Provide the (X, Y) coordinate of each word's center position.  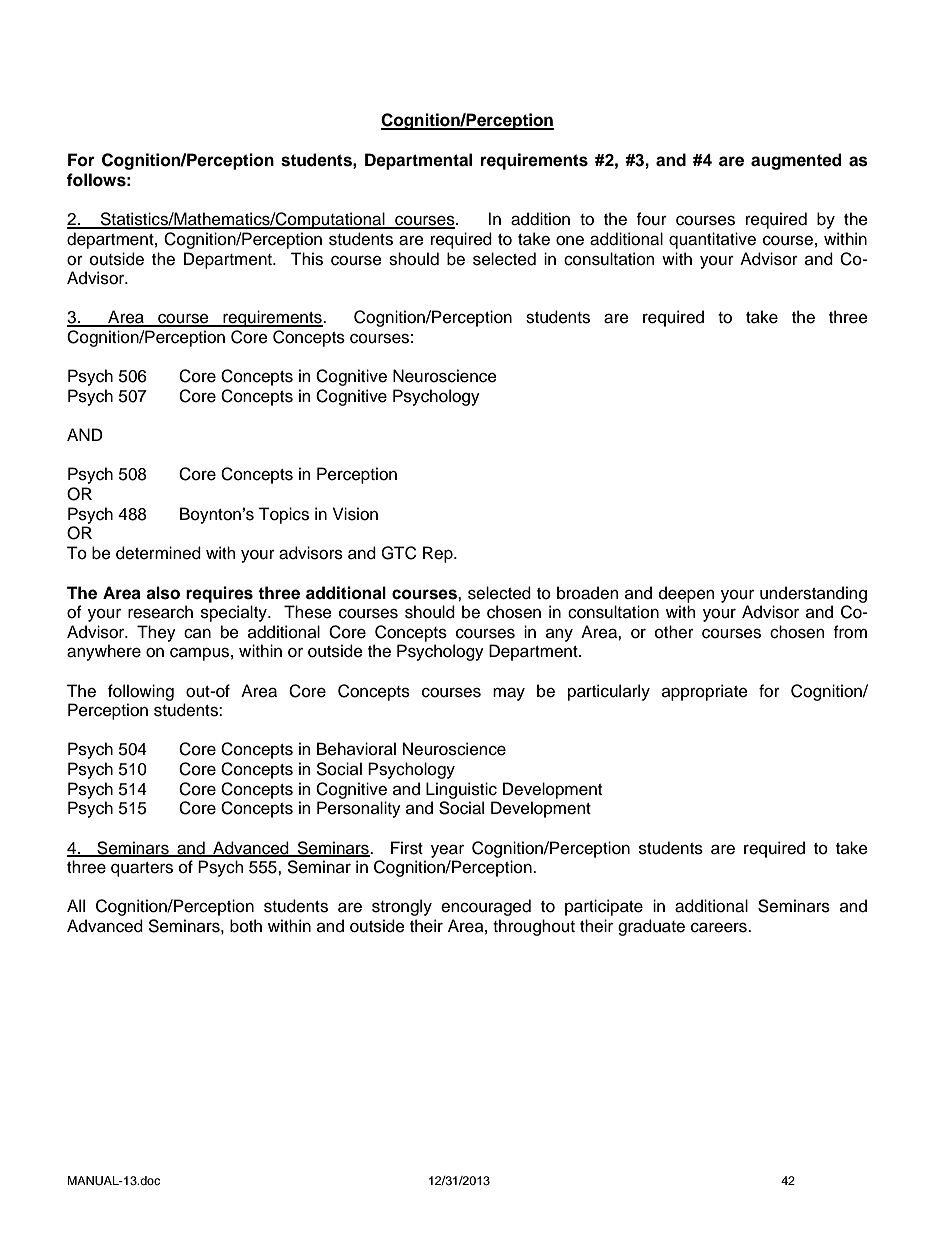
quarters (142, 869)
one (570, 241)
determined (158, 553)
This (307, 259)
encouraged (486, 907)
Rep (439, 554)
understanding (813, 594)
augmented (796, 161)
